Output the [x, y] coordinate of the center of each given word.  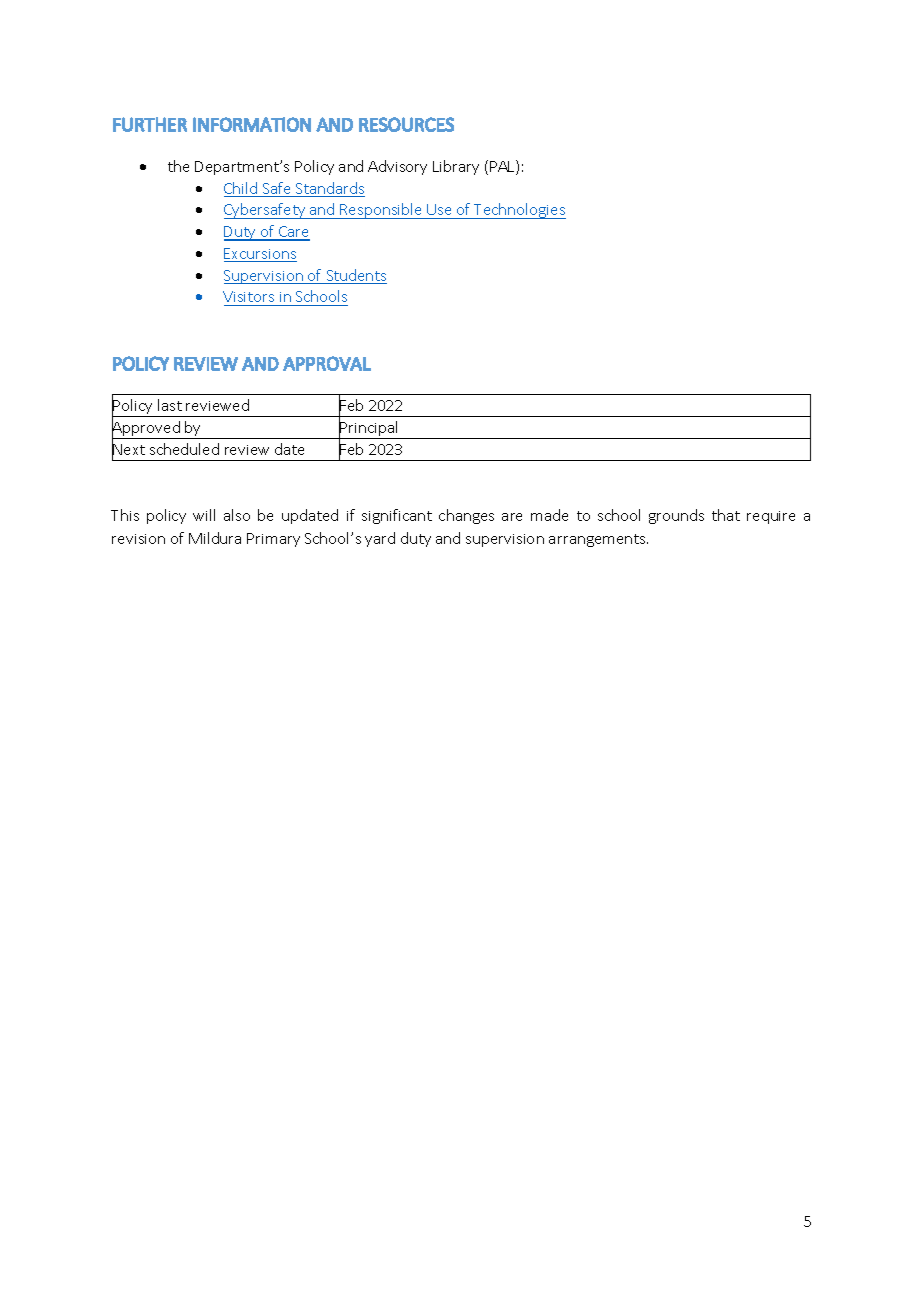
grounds [676, 516]
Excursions [260, 255]
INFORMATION [252, 124]
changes [466, 516]
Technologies [519, 211]
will [204, 515]
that [726, 515]
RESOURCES [406, 124]
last [170, 405]
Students [355, 276]
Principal [369, 429]
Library [456, 167]
